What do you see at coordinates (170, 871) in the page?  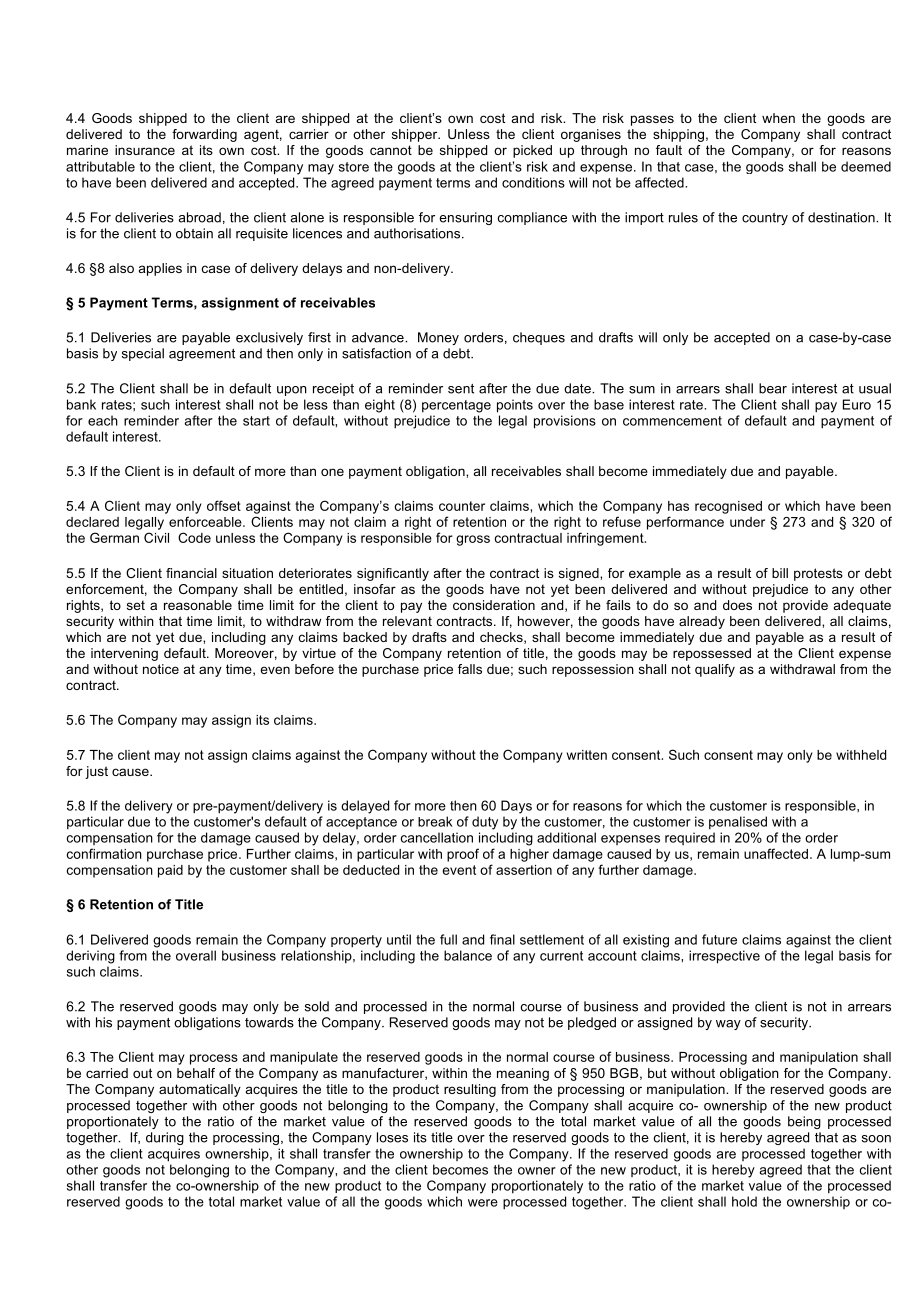 I see `paid` at bounding box center [170, 871].
